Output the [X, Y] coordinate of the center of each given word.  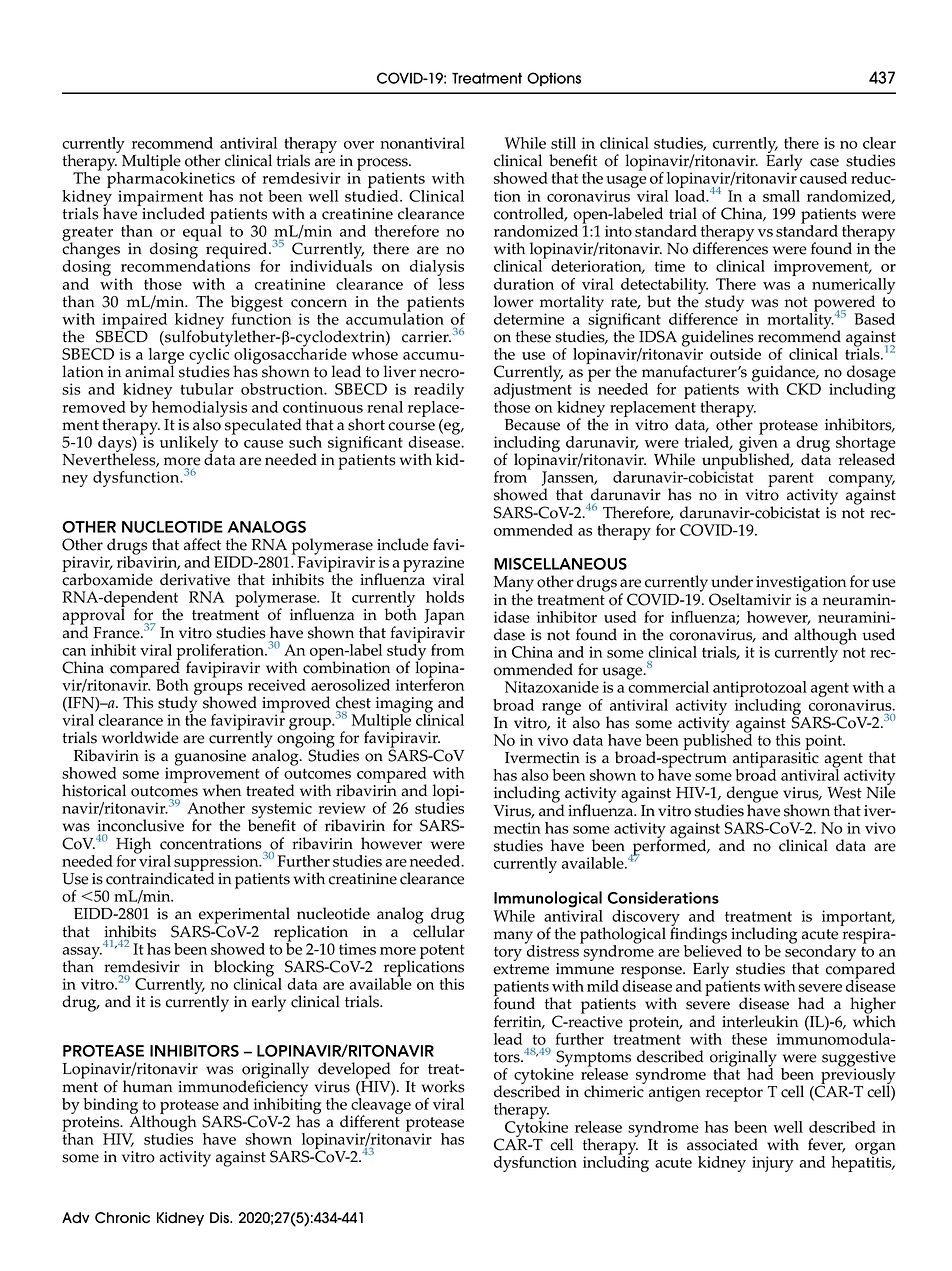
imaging [404, 706]
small [781, 196]
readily [439, 392]
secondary [820, 953]
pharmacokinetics [171, 180]
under [732, 581]
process [383, 165]
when [222, 790]
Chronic [122, 1218]
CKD [803, 389]
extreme [521, 969]
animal [150, 370]
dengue [752, 795]
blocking [244, 969]
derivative [195, 579]
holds [445, 597]
